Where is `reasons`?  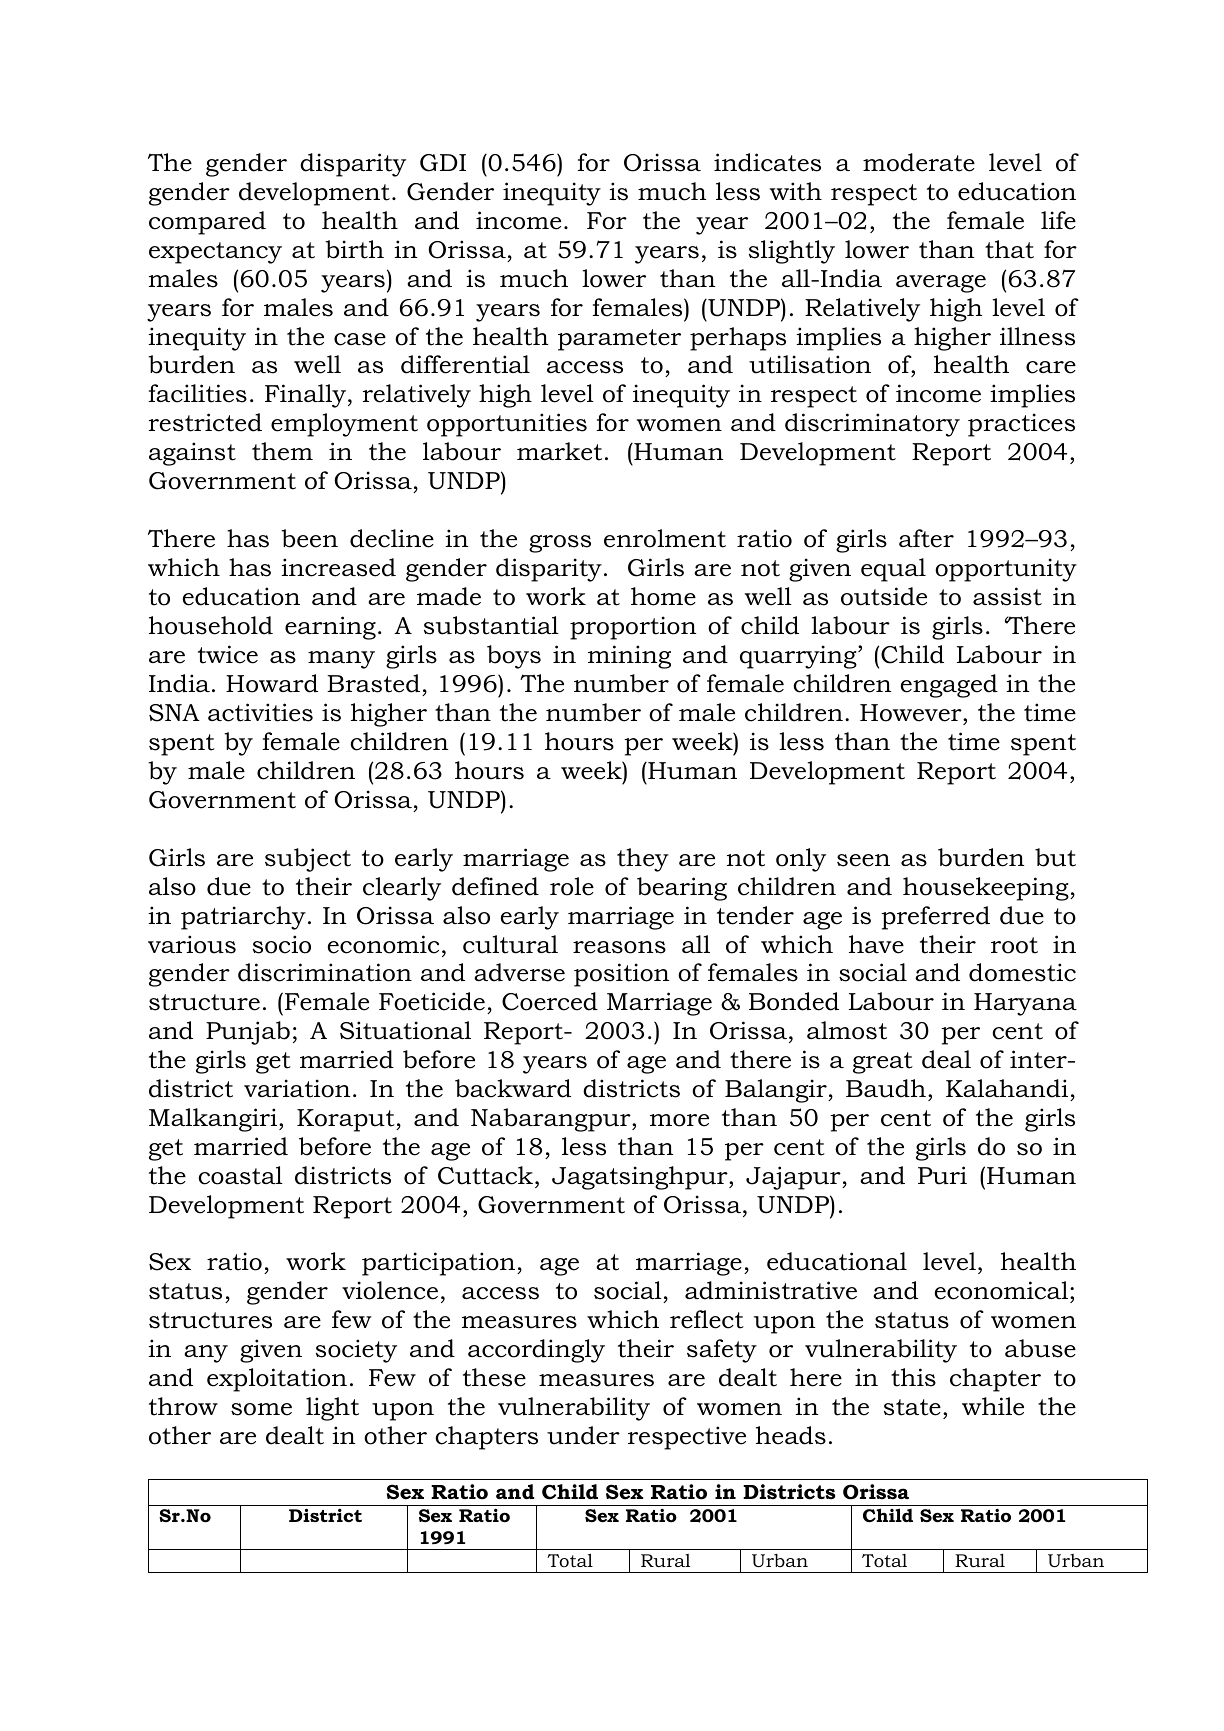 reasons is located at coordinates (619, 947).
